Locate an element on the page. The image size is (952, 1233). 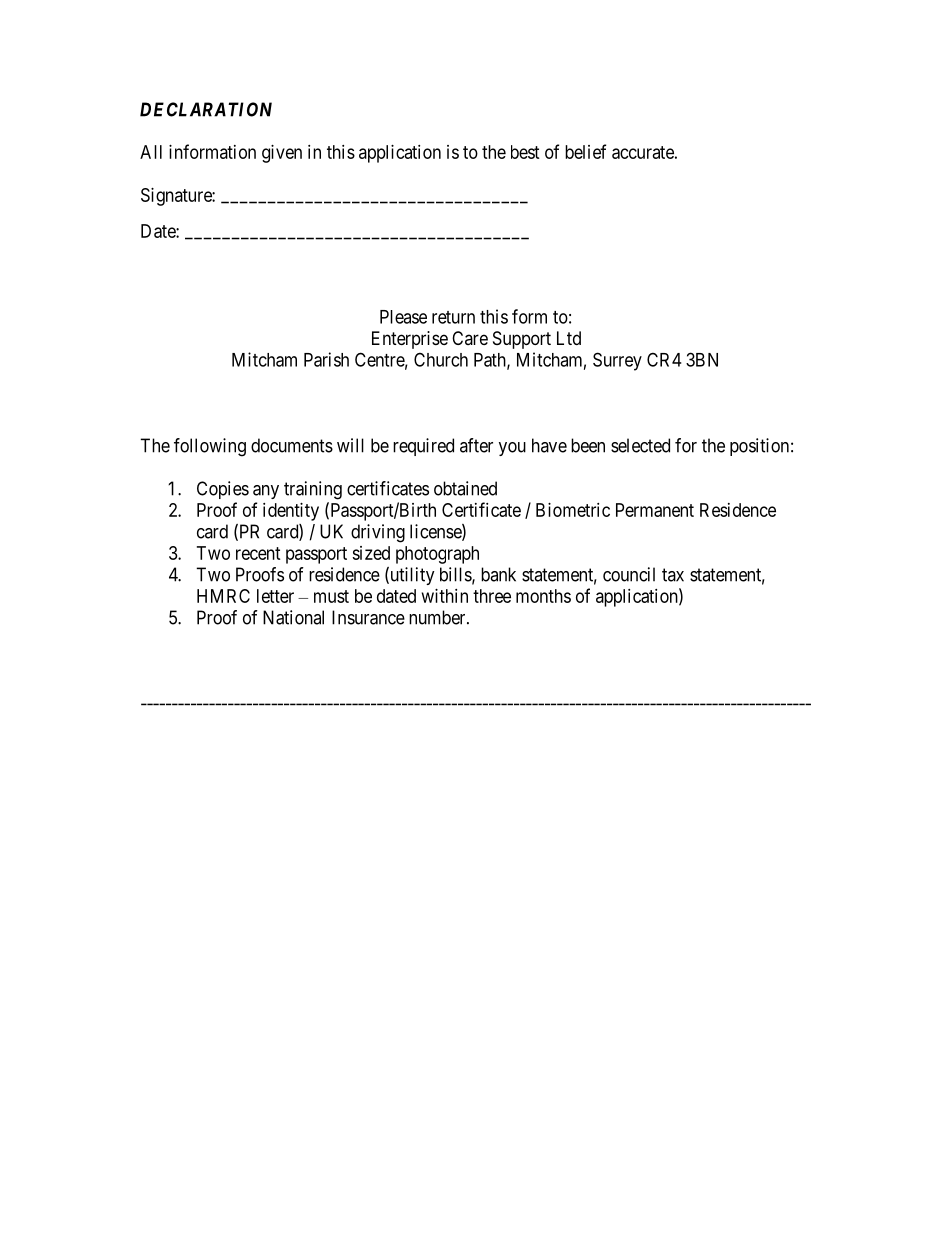
required is located at coordinates (423, 447).
